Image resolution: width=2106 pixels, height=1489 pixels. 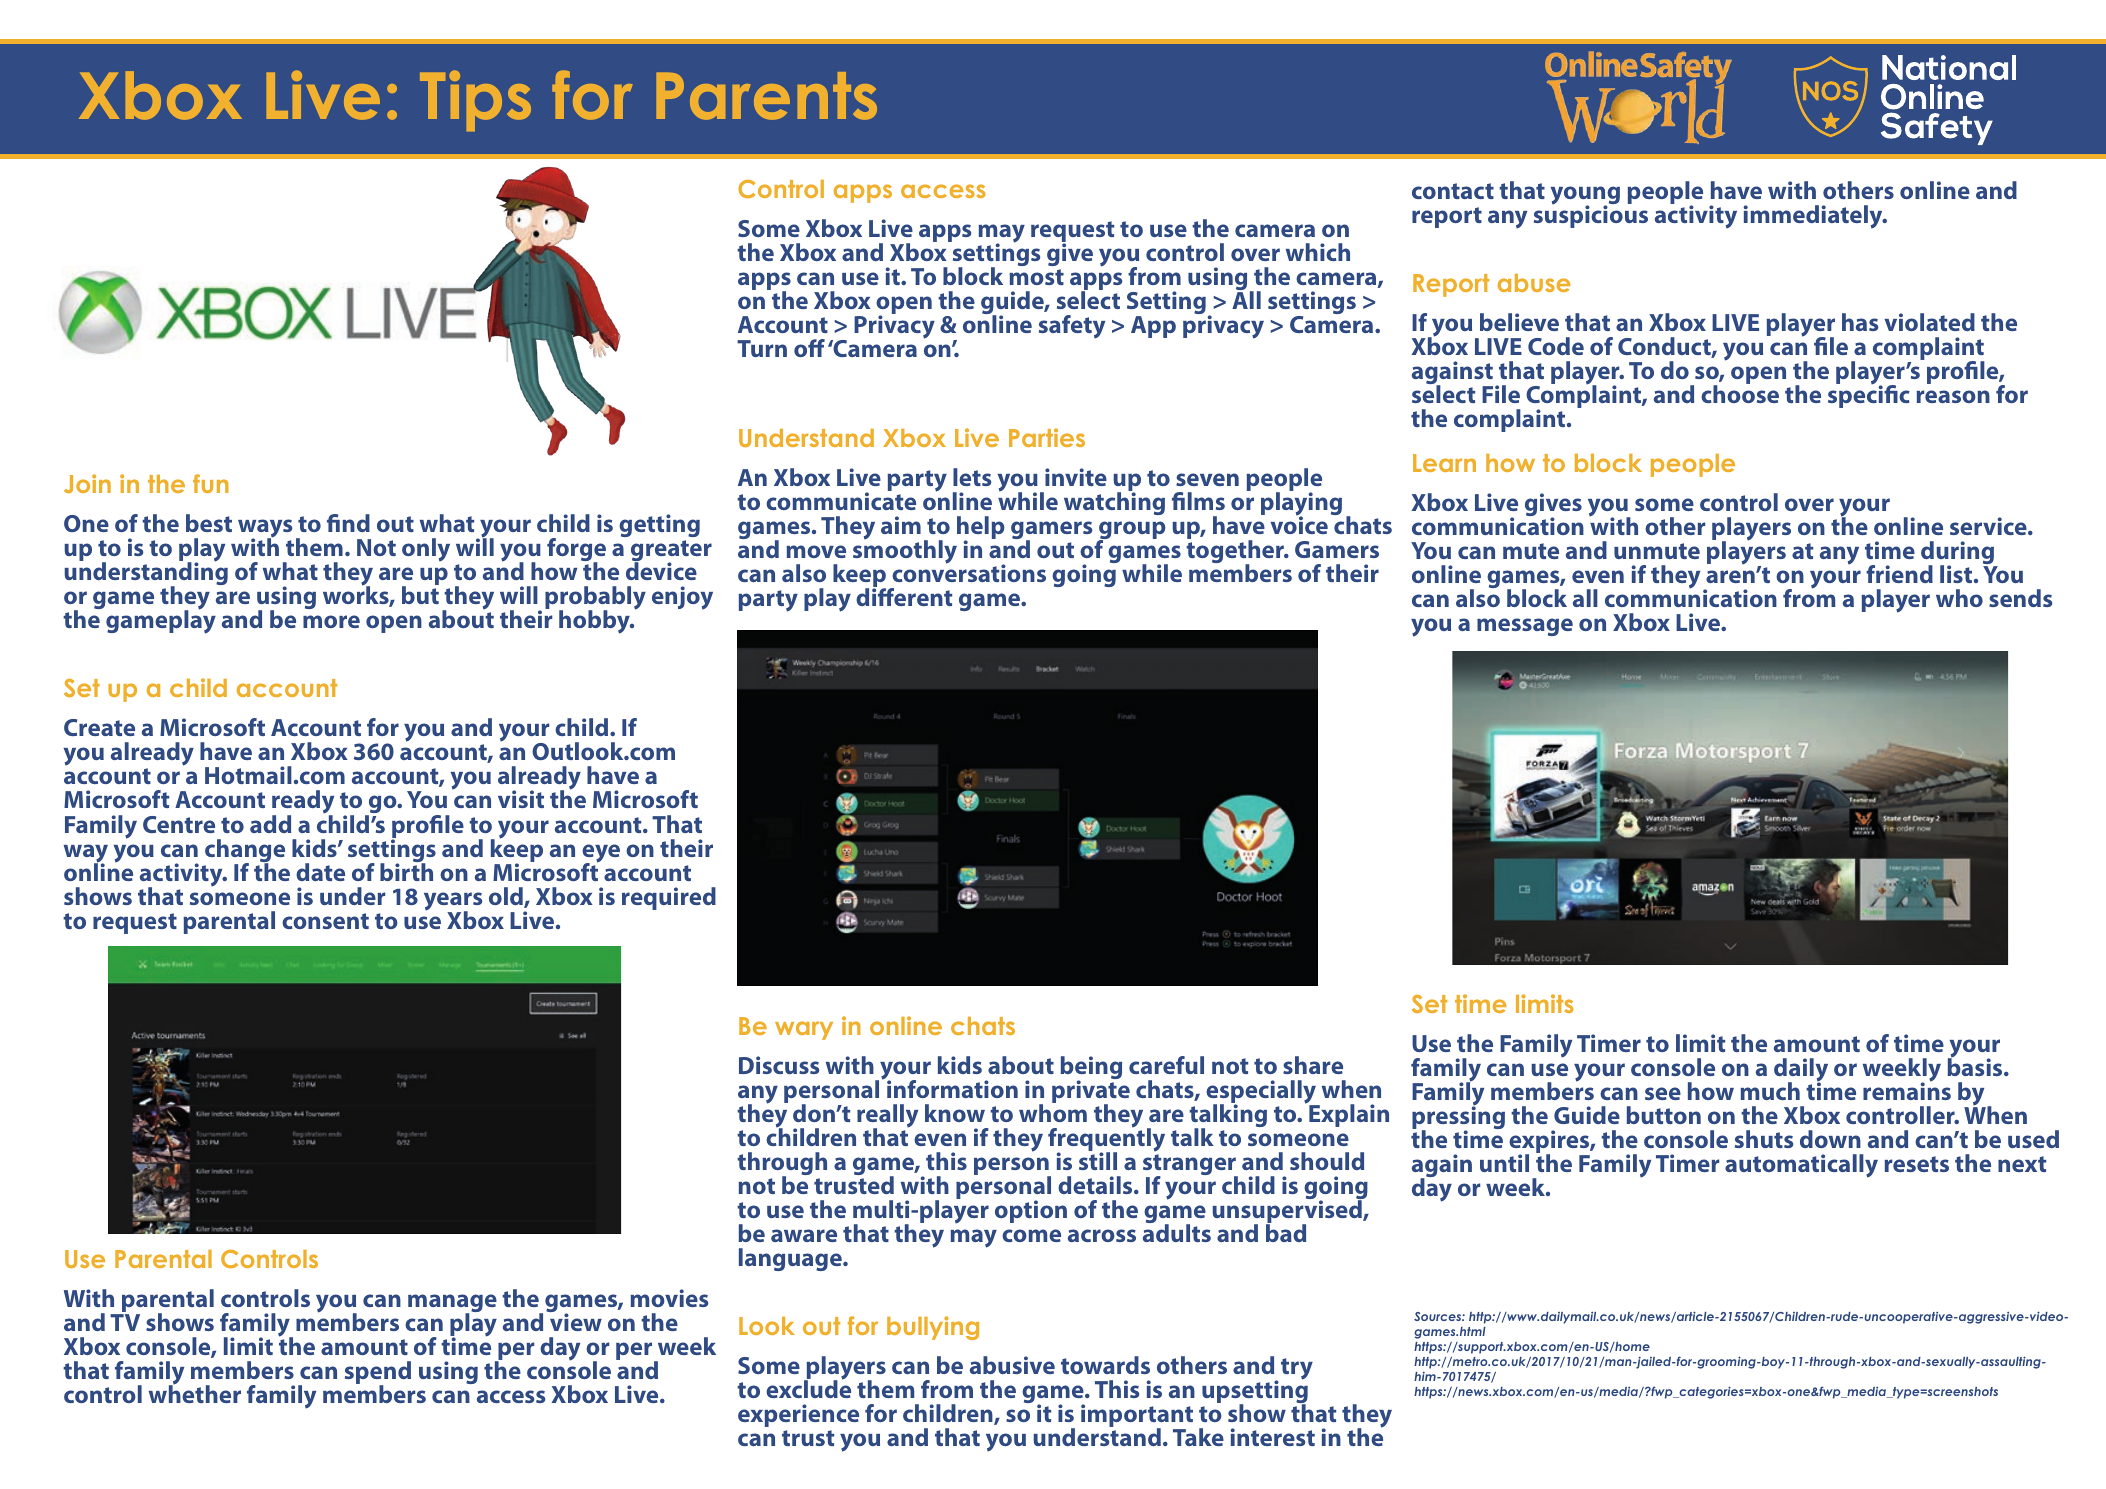 What do you see at coordinates (601, 854) in the image?
I see `eye` at bounding box center [601, 854].
